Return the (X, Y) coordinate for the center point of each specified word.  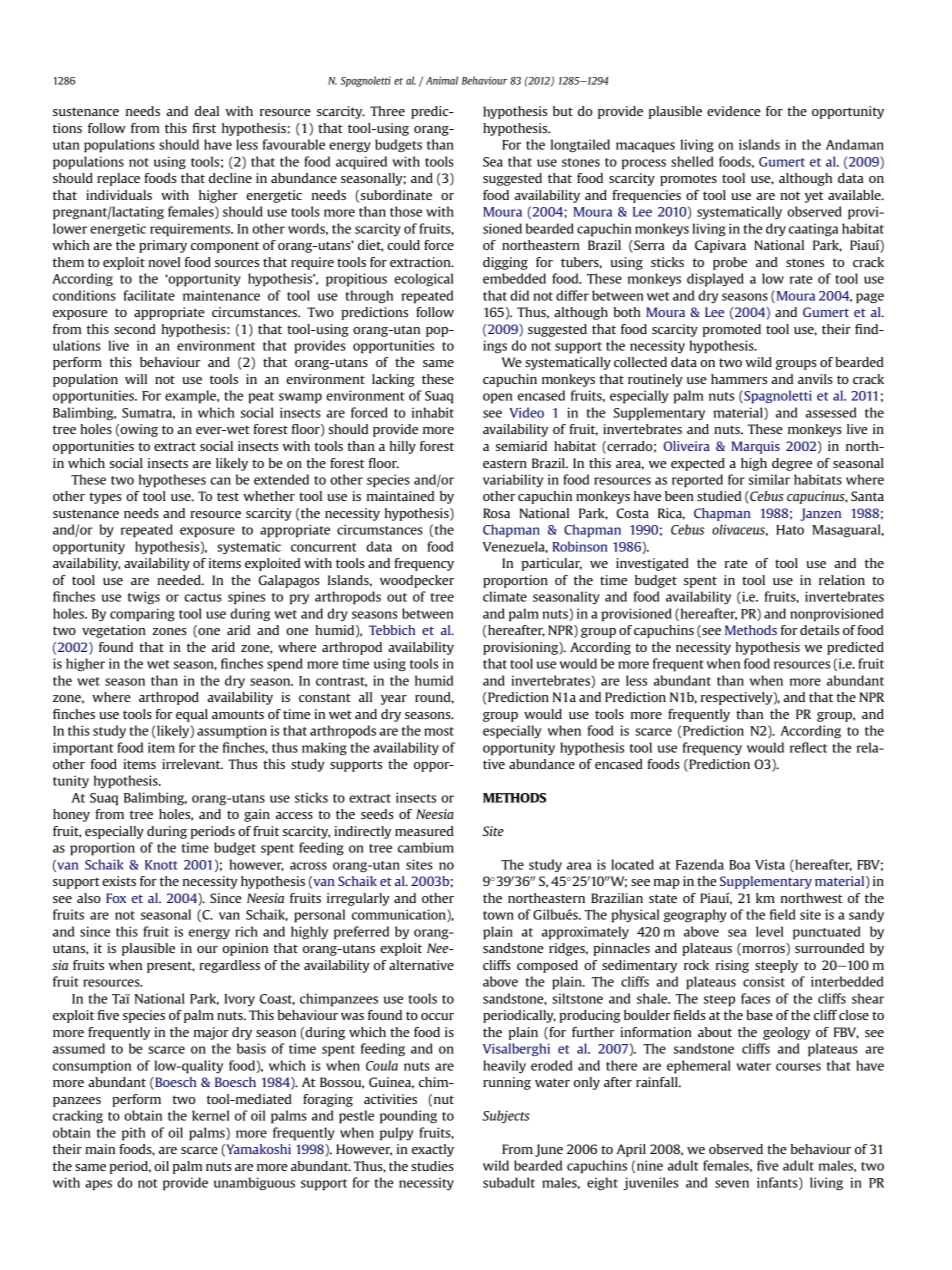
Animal (442, 80)
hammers (739, 379)
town (498, 915)
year (394, 700)
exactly (433, 1150)
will (136, 379)
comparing (142, 615)
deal (207, 111)
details (819, 630)
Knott (161, 865)
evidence (734, 111)
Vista (770, 864)
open (497, 398)
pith (133, 1134)
